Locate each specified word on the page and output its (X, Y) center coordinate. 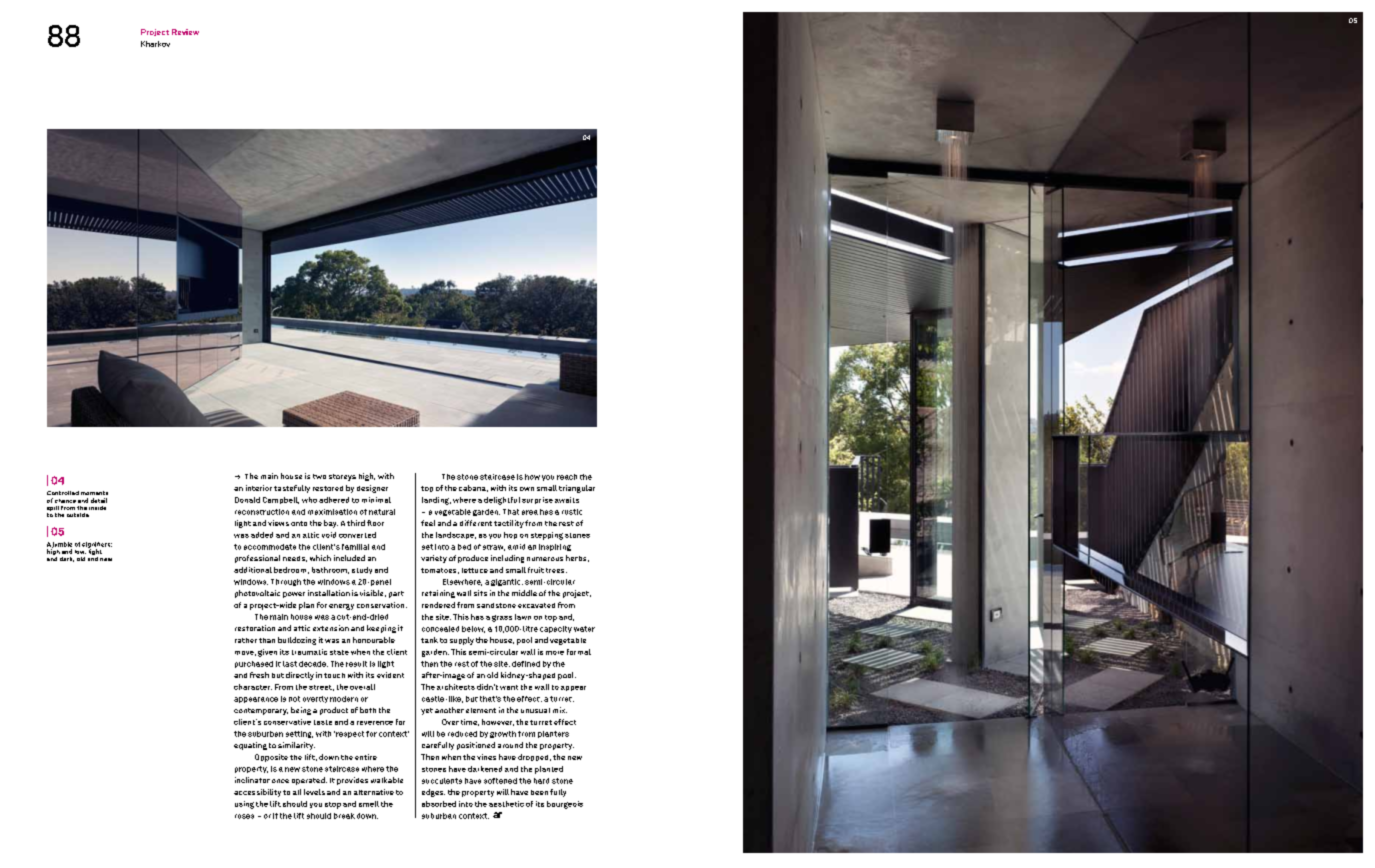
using (244, 805)
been (539, 792)
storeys (342, 477)
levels (314, 792)
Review (185, 32)
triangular (577, 489)
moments (94, 493)
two (319, 476)
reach (567, 477)
